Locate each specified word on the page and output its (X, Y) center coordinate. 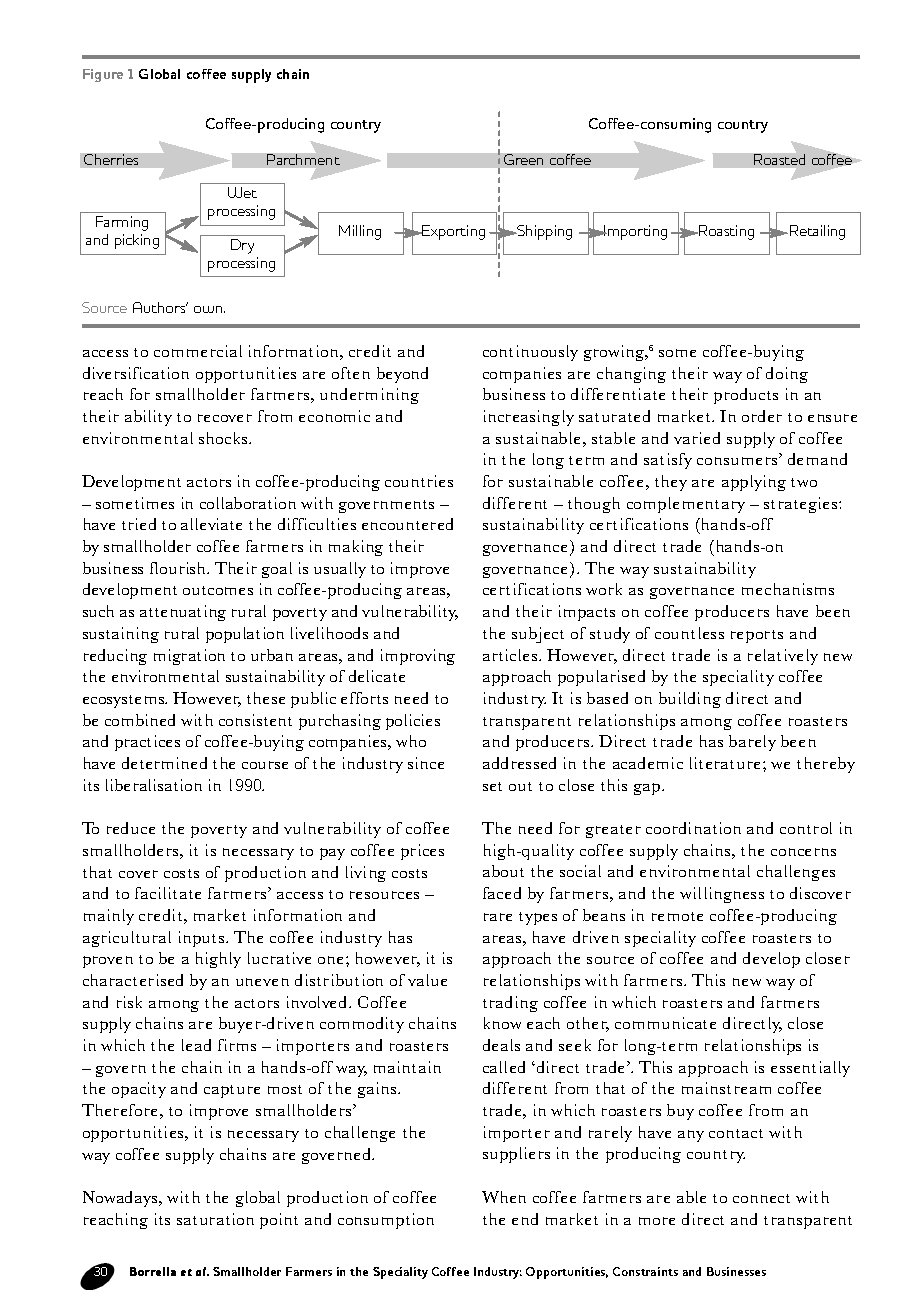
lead (196, 1045)
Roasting (725, 232)
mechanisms (788, 589)
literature (725, 763)
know (502, 1023)
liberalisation (154, 785)
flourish (179, 568)
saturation (215, 1219)
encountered (407, 524)
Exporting (453, 232)
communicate (665, 1023)
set (492, 786)
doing (787, 375)
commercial (198, 351)
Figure (103, 75)
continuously (530, 353)
